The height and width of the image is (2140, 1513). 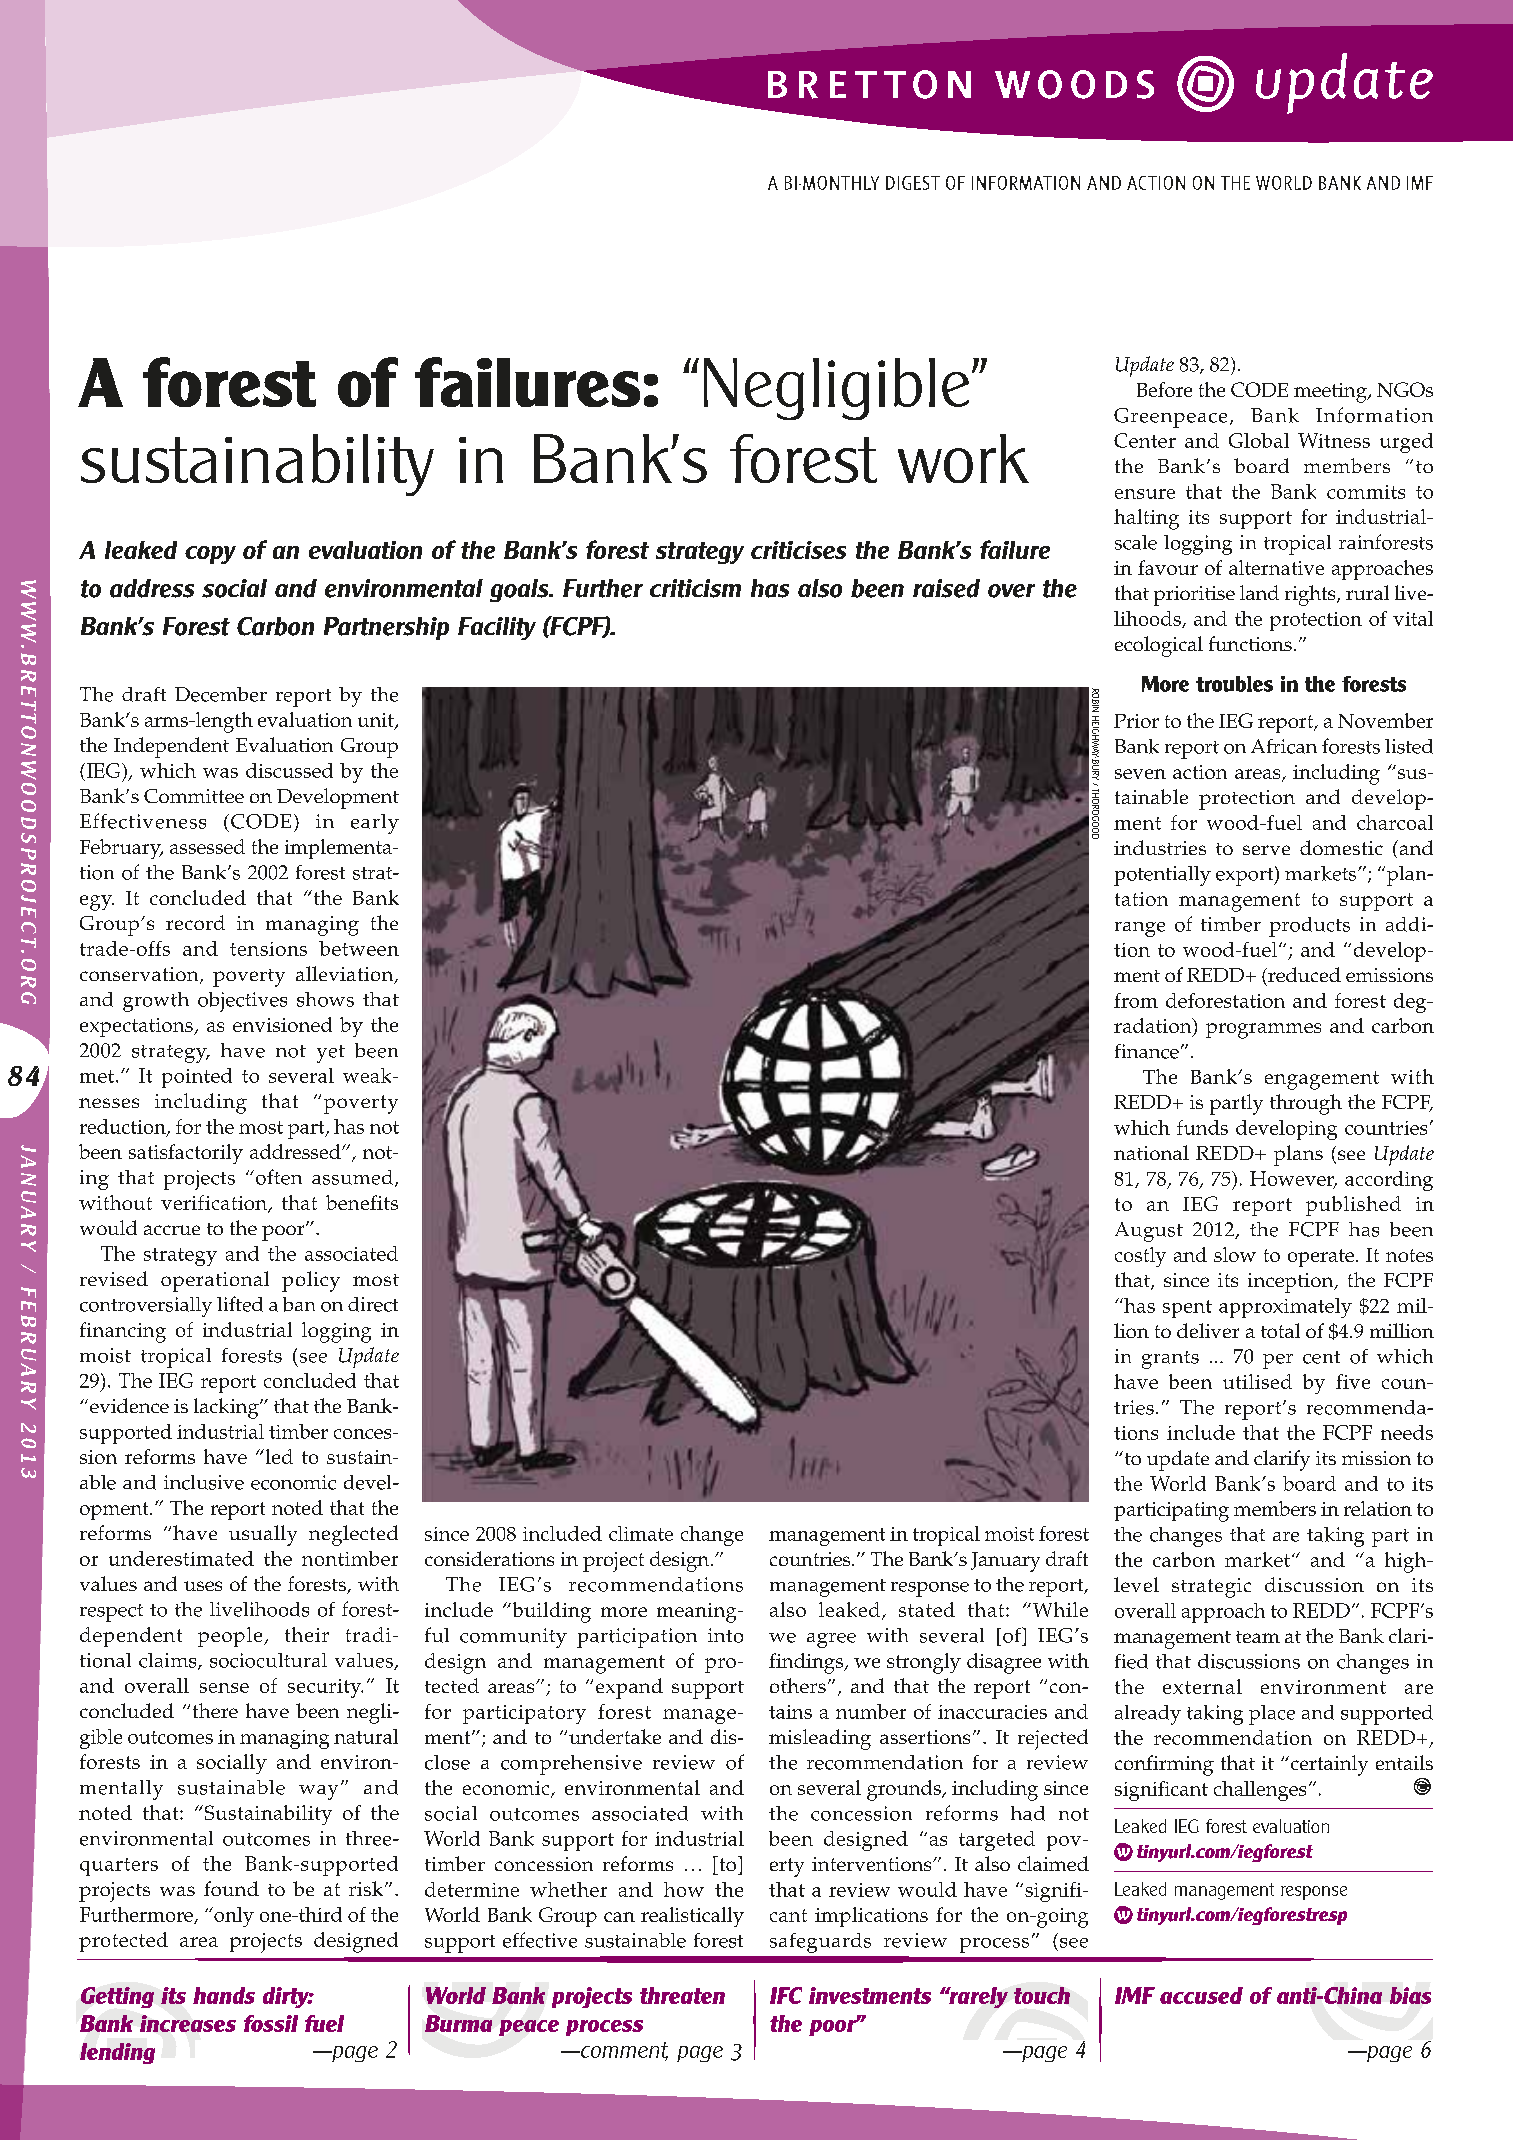 I want to click on hands, so click(x=224, y=1995).
